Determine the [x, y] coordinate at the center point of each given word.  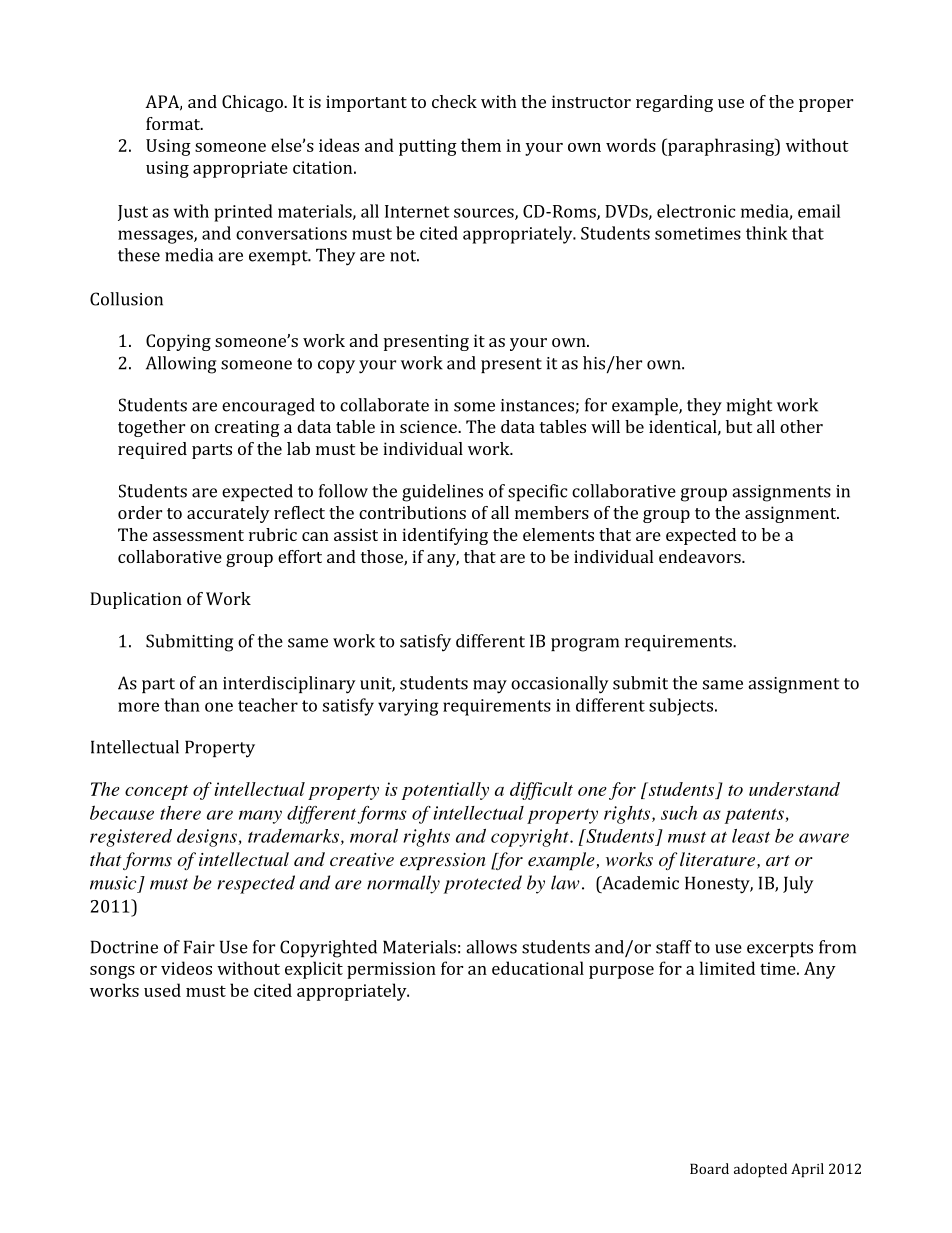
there [180, 813]
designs [208, 838]
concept [156, 792]
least [751, 836]
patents [755, 816]
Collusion [126, 299]
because [122, 812]
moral [374, 836]
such [679, 813]
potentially [445, 791]
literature [717, 859]
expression [443, 861]
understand [794, 789]
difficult [541, 791]
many [260, 817]
